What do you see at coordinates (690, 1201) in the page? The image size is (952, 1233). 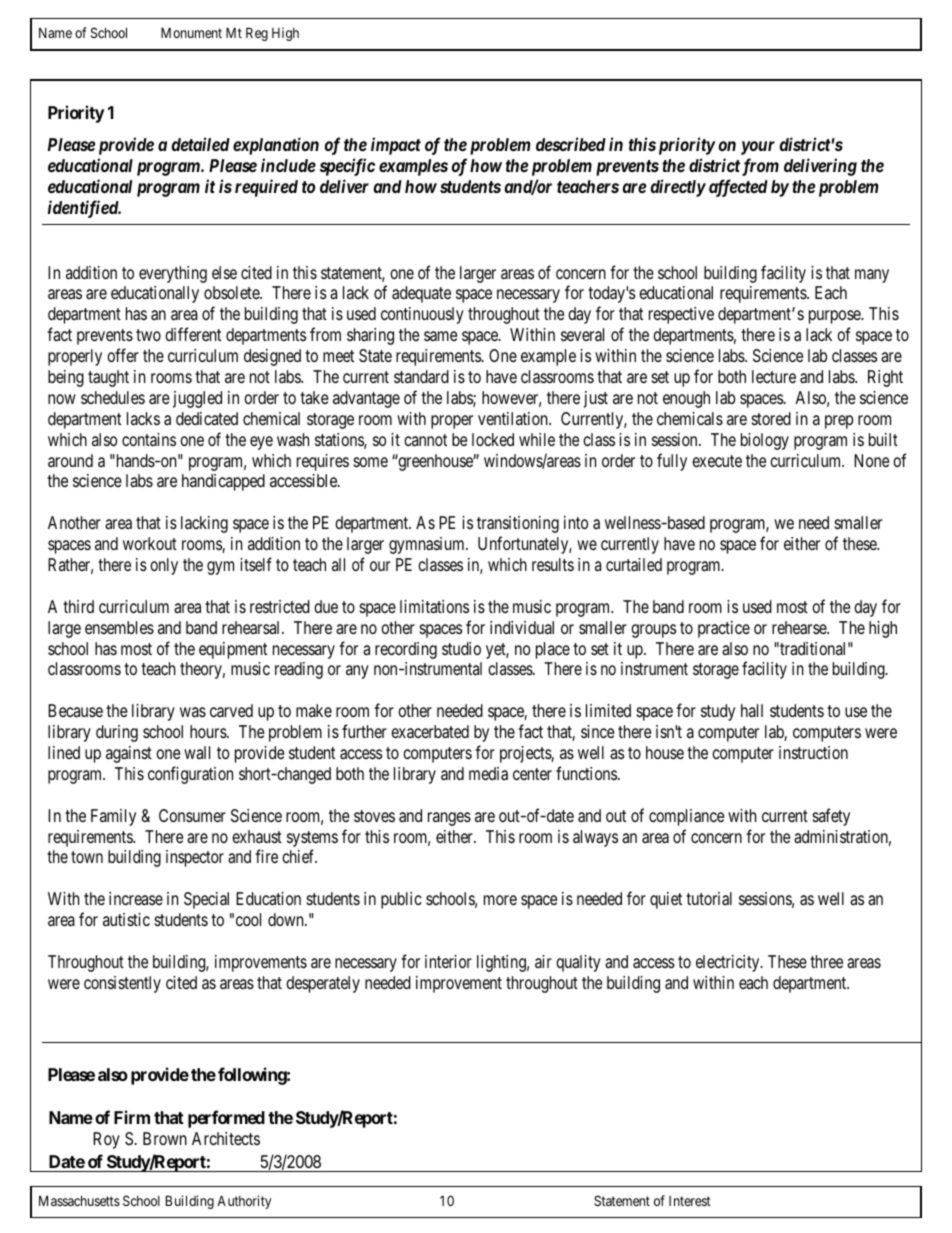 I see `Interest` at bounding box center [690, 1201].
